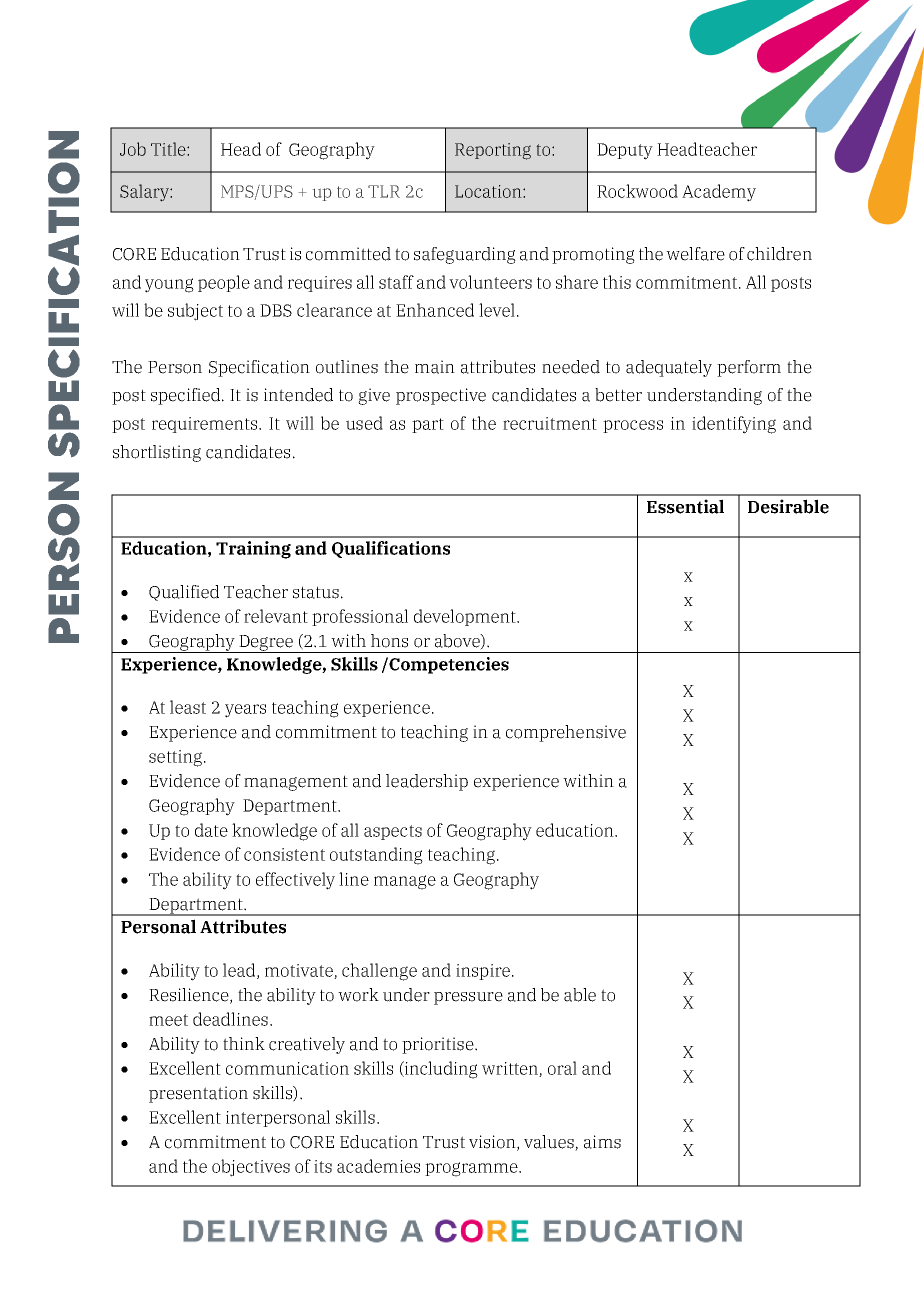 This document has height=1308, width=924. I want to click on Reporting, so click(493, 151).
